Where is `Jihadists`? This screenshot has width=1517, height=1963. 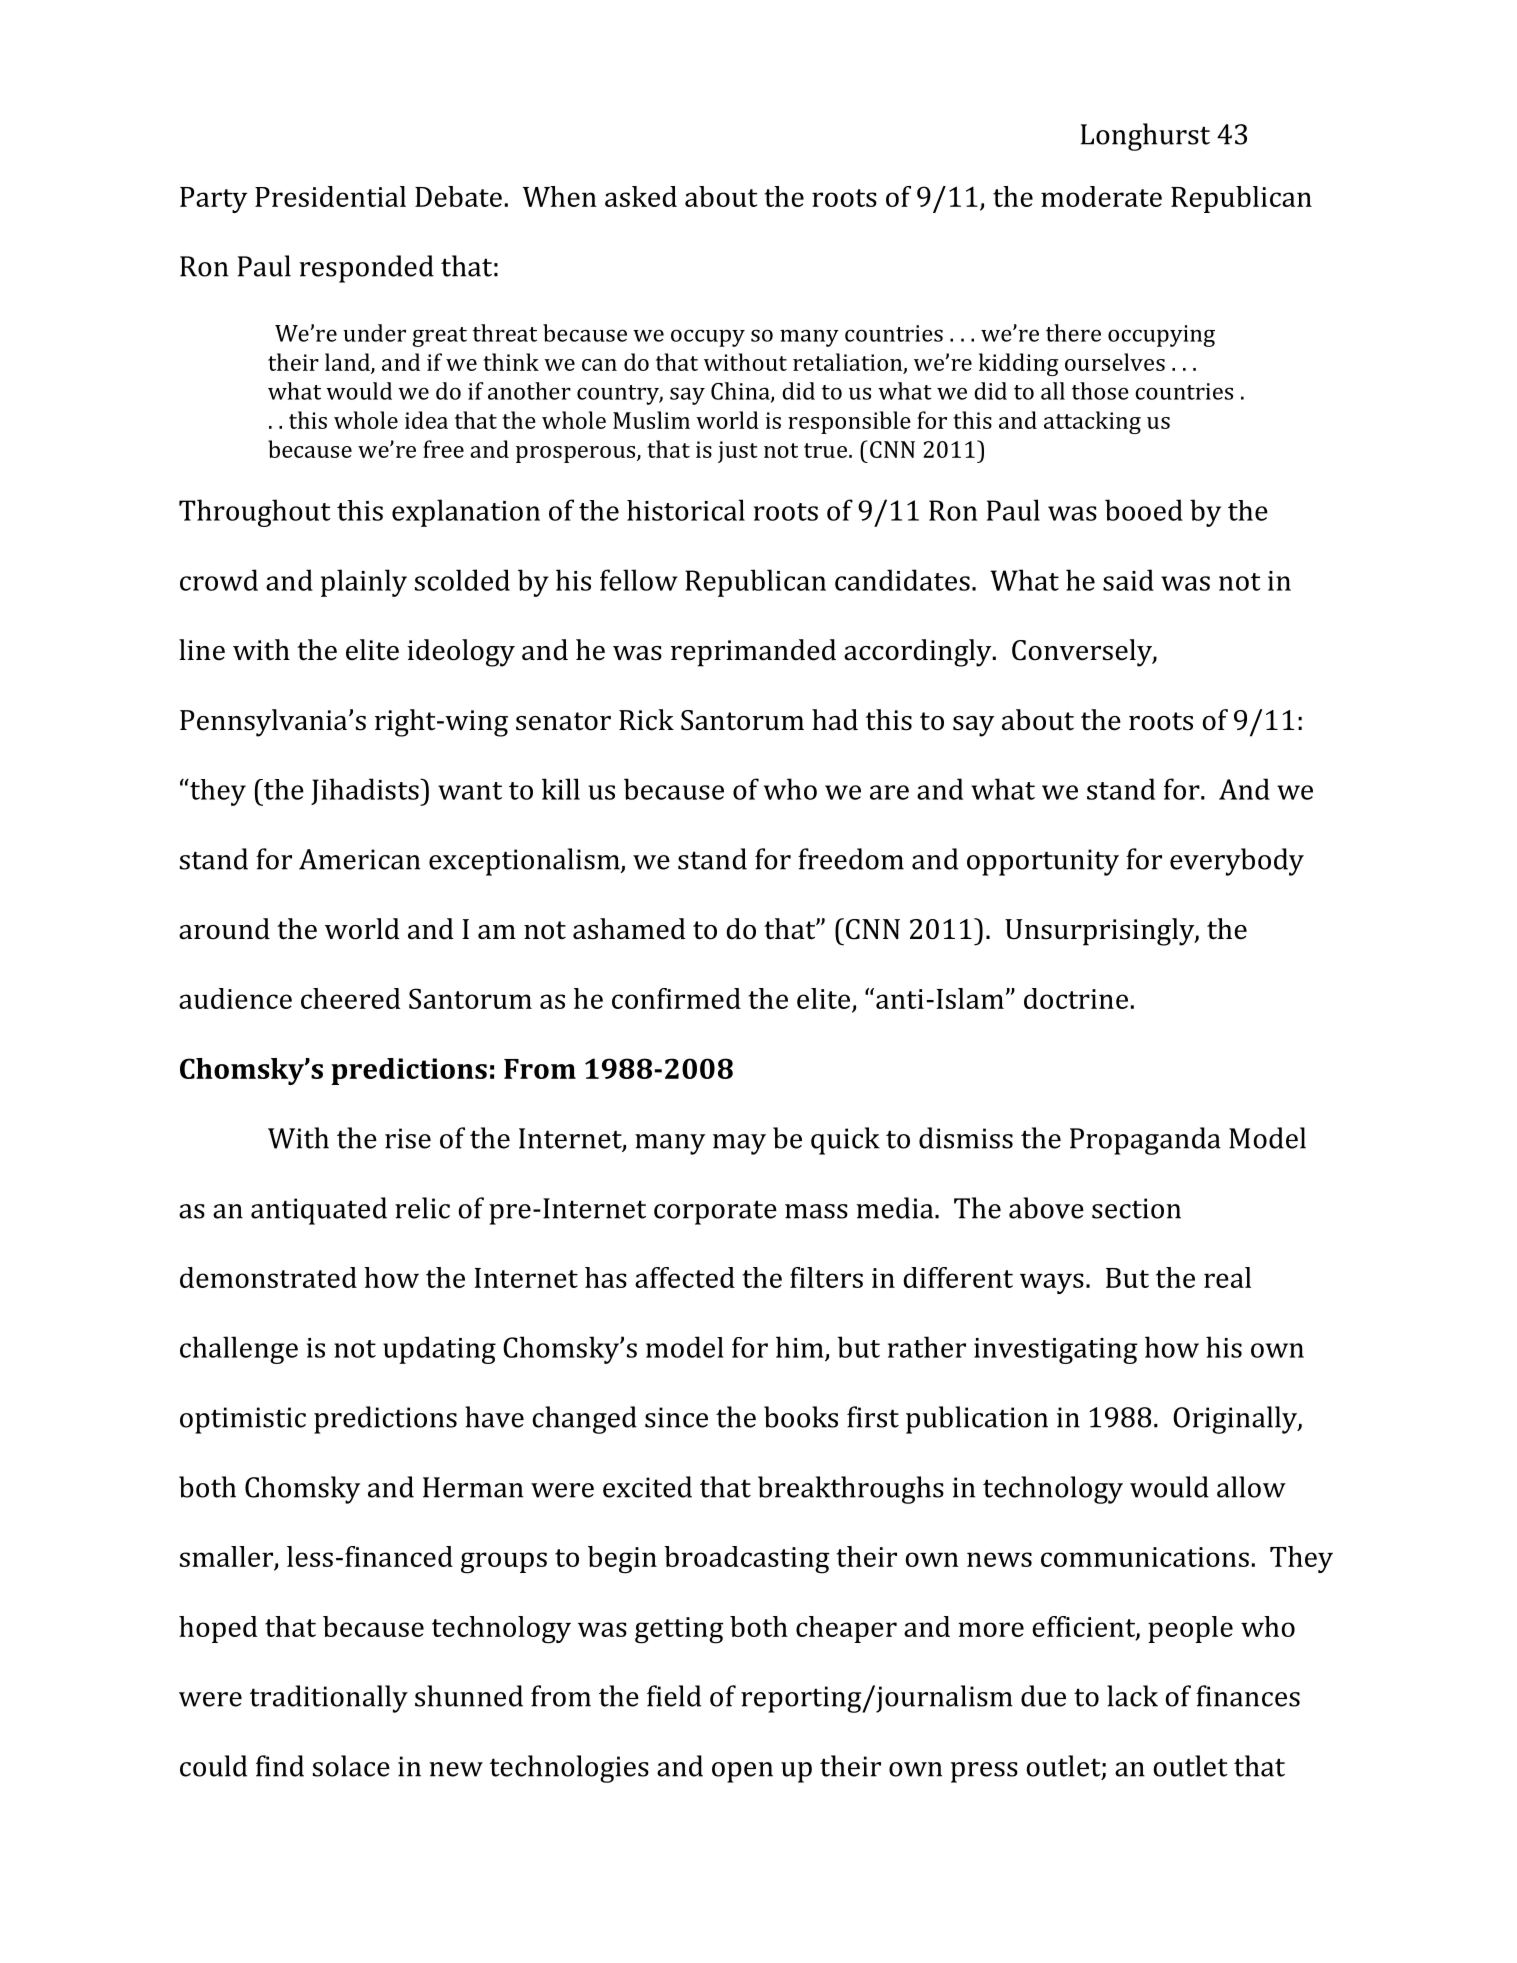
Jihadists is located at coordinates (366, 792).
